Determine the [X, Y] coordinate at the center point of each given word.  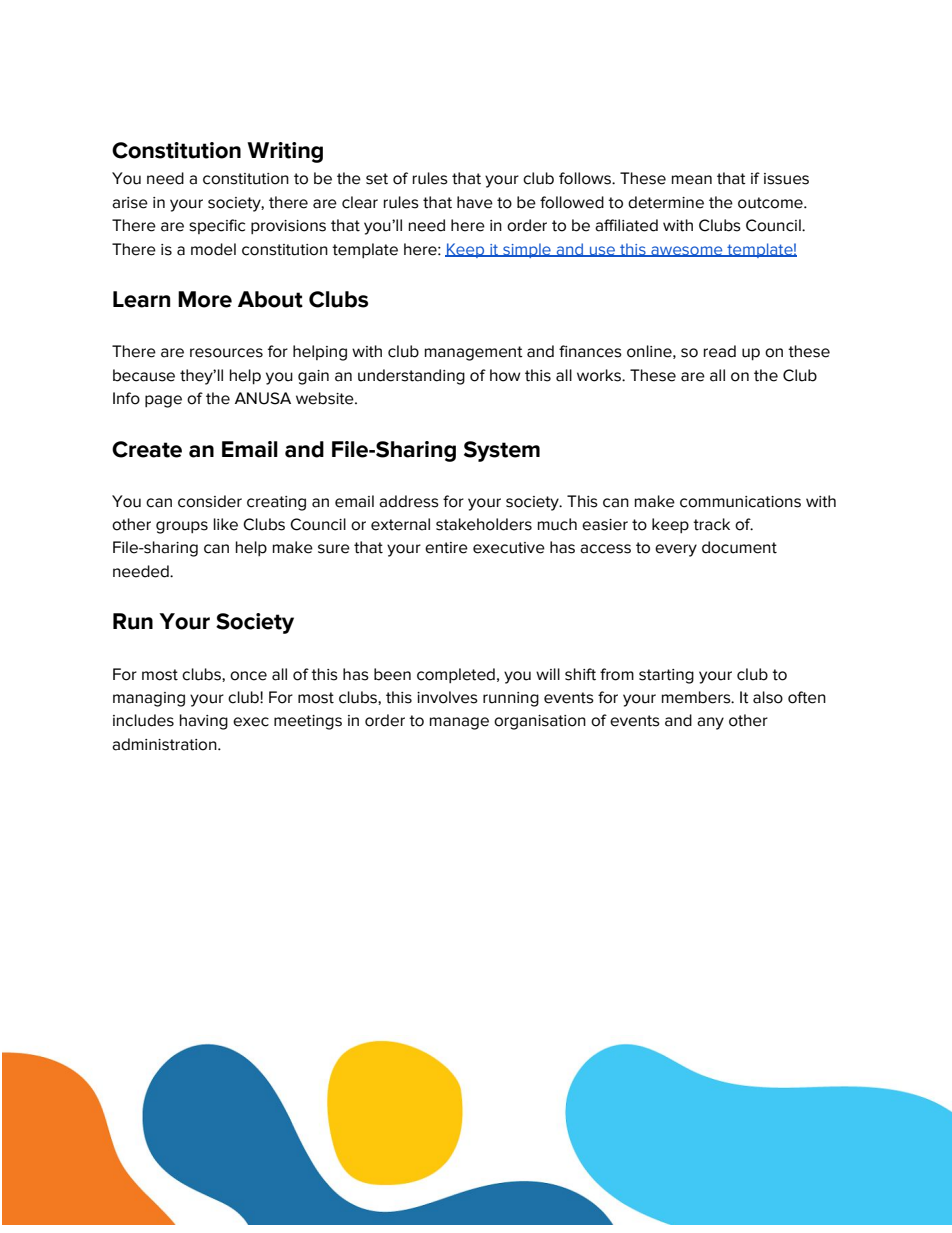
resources [226, 353]
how [505, 375]
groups [182, 527]
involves [447, 697]
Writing [285, 152]
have [475, 202]
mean [692, 180]
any [710, 723]
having [204, 722]
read [720, 351]
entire [446, 548]
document [739, 547]
